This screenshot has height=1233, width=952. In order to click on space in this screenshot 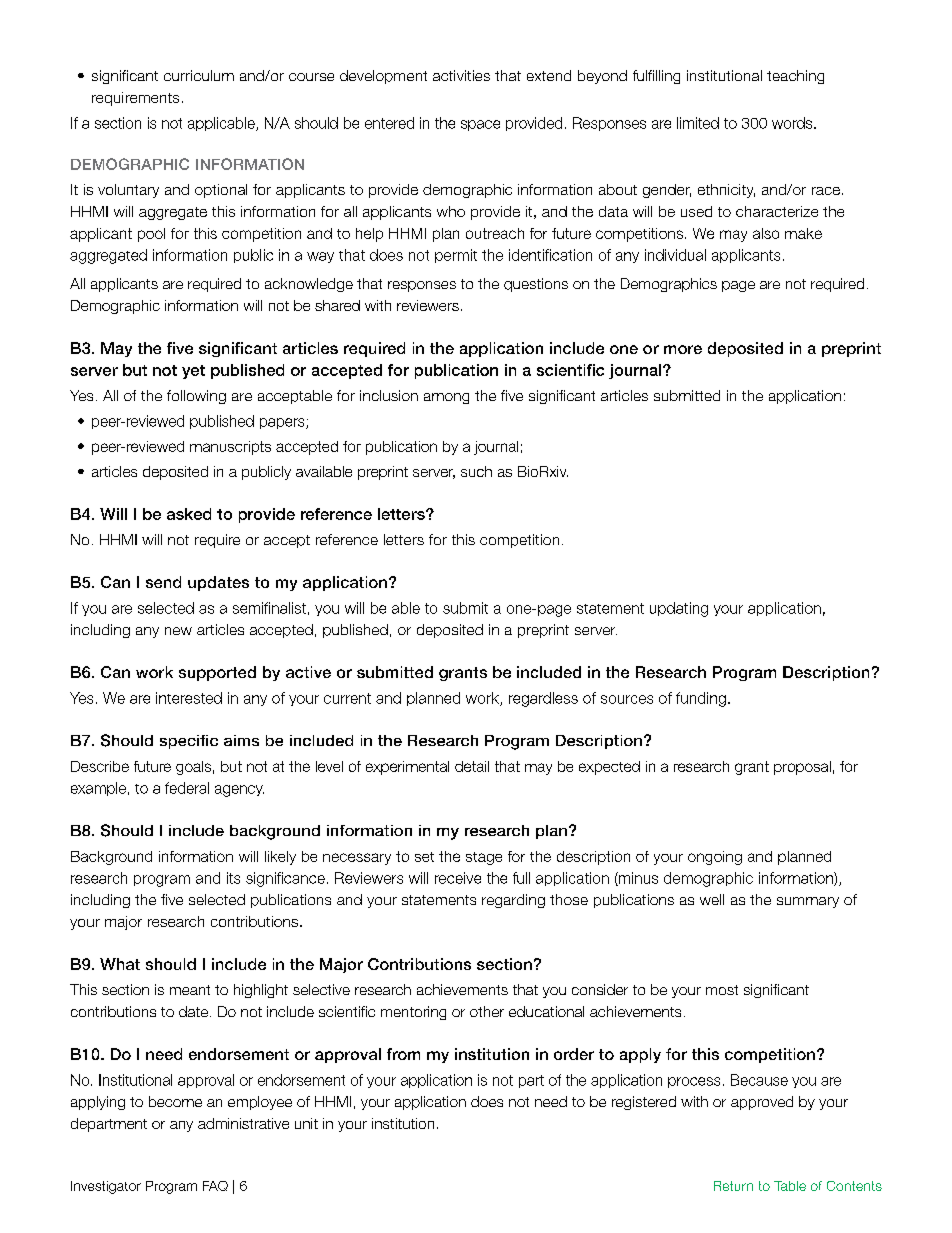, I will do `click(480, 125)`.
